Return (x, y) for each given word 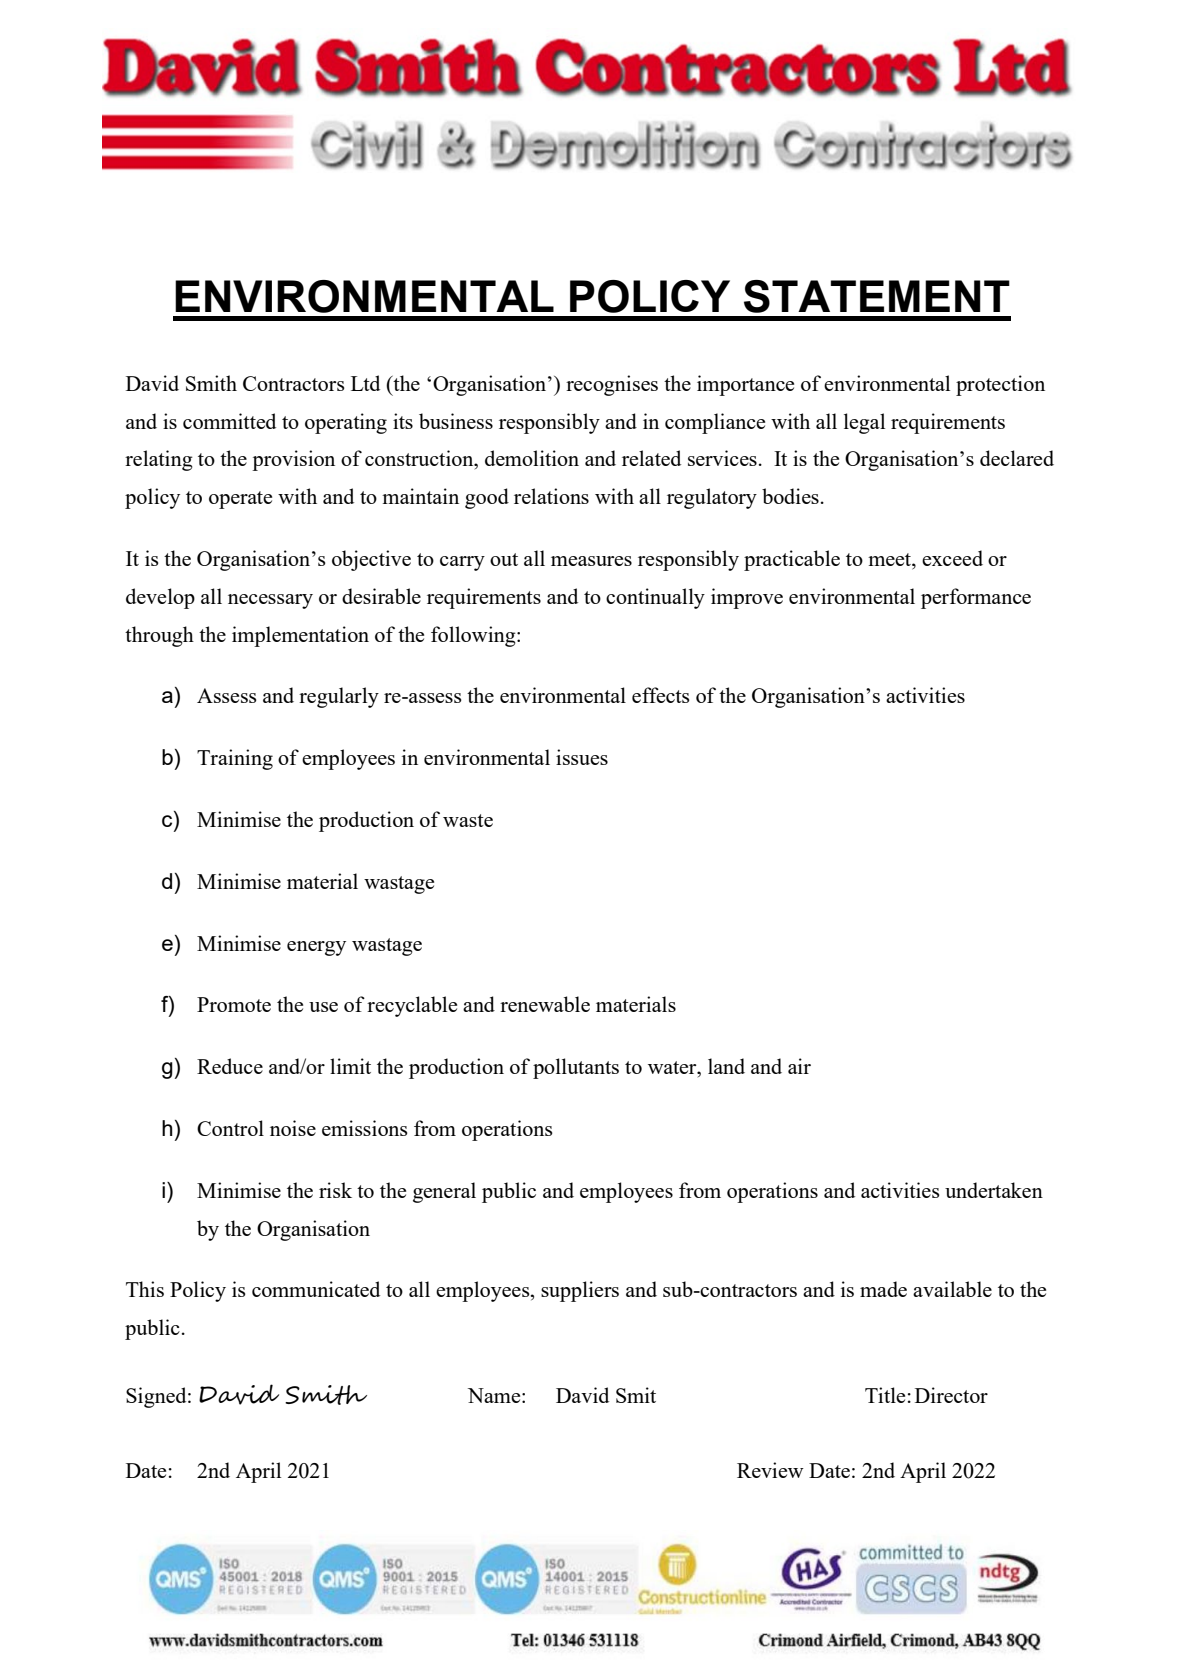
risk (335, 1190)
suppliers (580, 1291)
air (799, 1066)
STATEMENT (877, 296)
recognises (612, 385)
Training (235, 759)
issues (582, 757)
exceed (952, 558)
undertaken (994, 1190)
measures (591, 561)
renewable (545, 1004)
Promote (234, 1004)
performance (976, 598)
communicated (316, 1289)
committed (229, 421)
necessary (270, 601)
